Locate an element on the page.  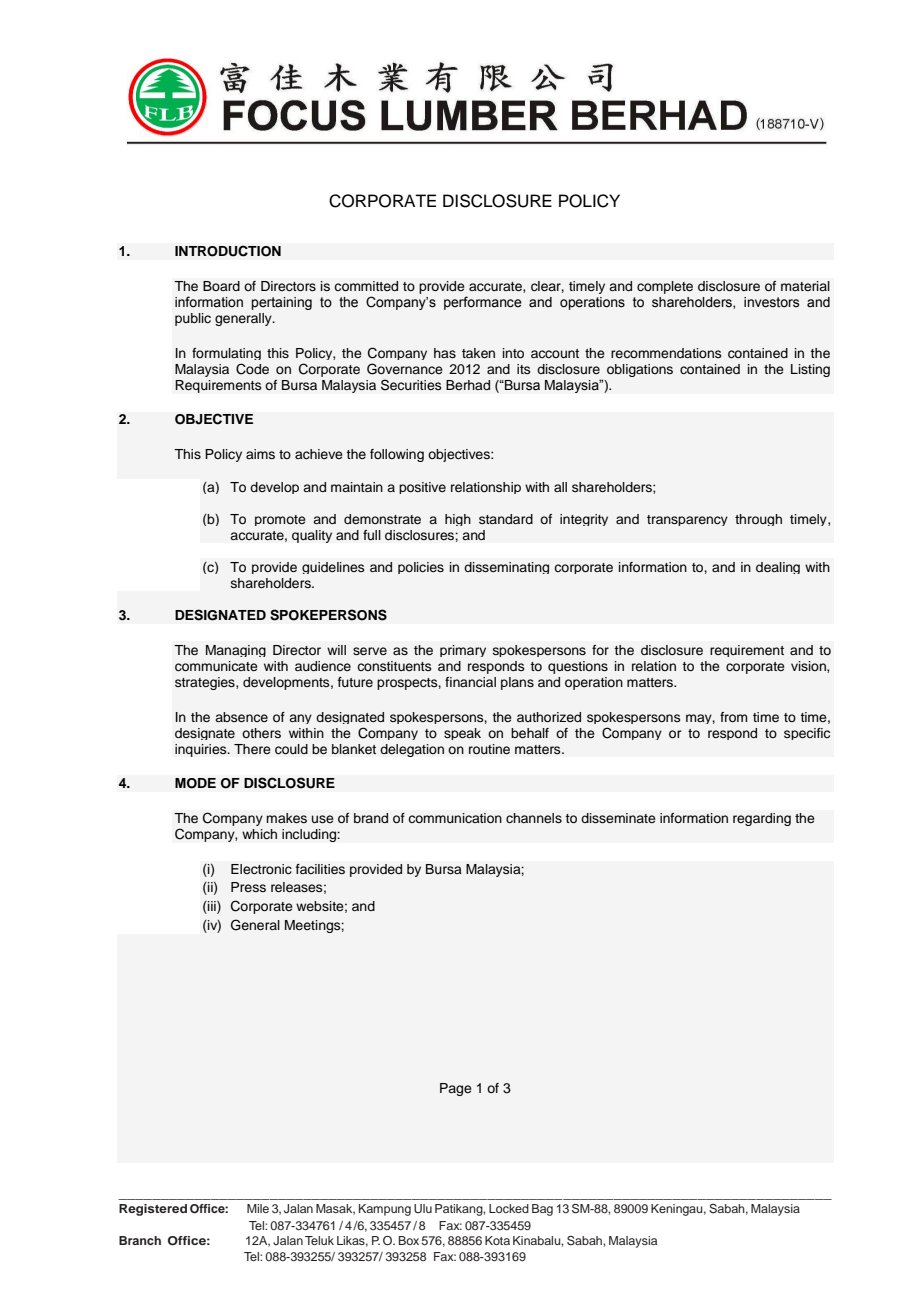
Board is located at coordinates (221, 286).
